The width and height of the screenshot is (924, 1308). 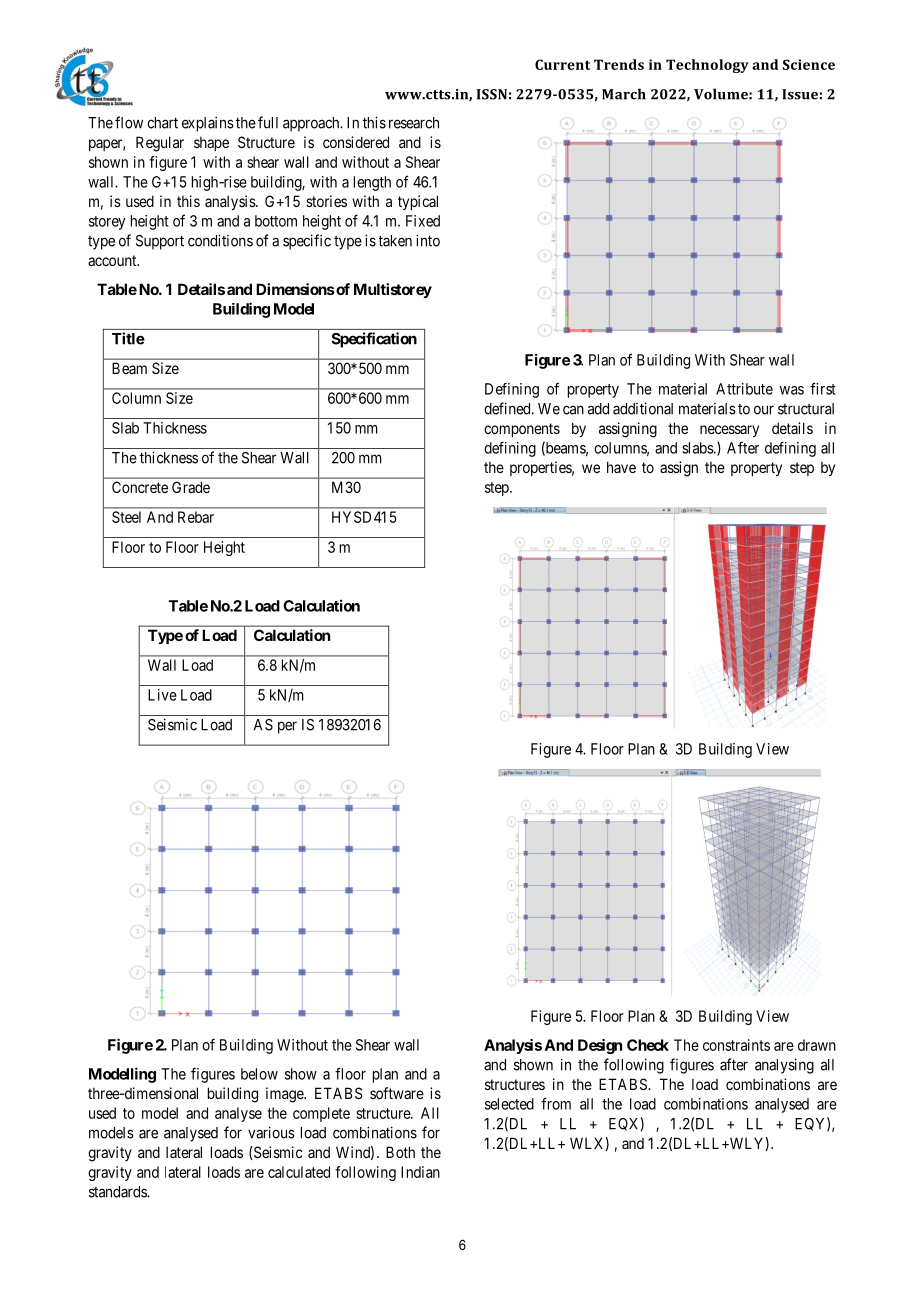 I want to click on have, so click(x=621, y=467).
